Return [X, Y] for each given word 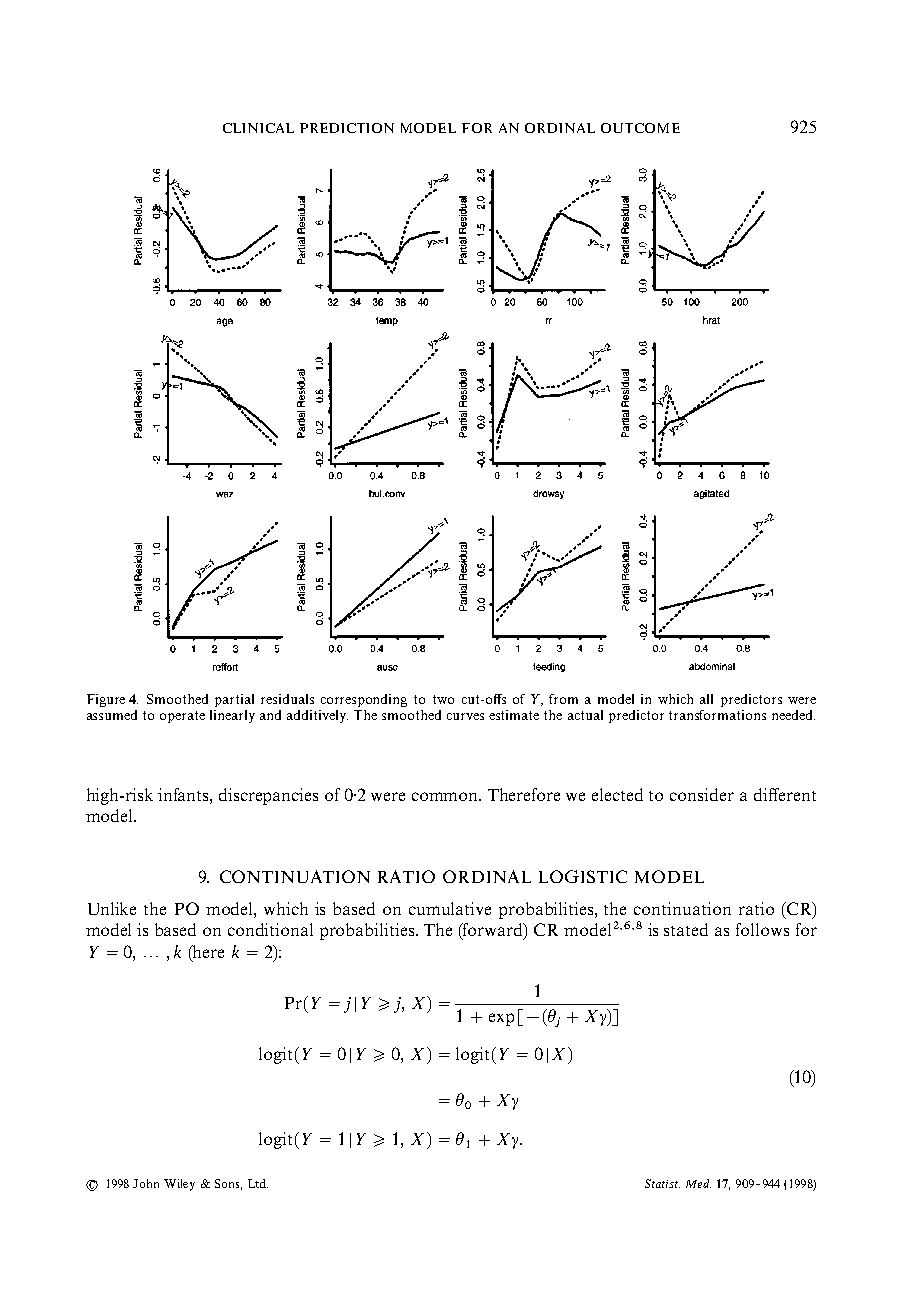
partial [234, 700]
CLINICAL [258, 128]
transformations [717, 715]
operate [182, 717]
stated [686, 929]
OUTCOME [640, 128]
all [706, 699]
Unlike [112, 908]
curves [465, 716]
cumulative [450, 908]
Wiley [179, 1185]
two [443, 699]
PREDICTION [347, 128]
